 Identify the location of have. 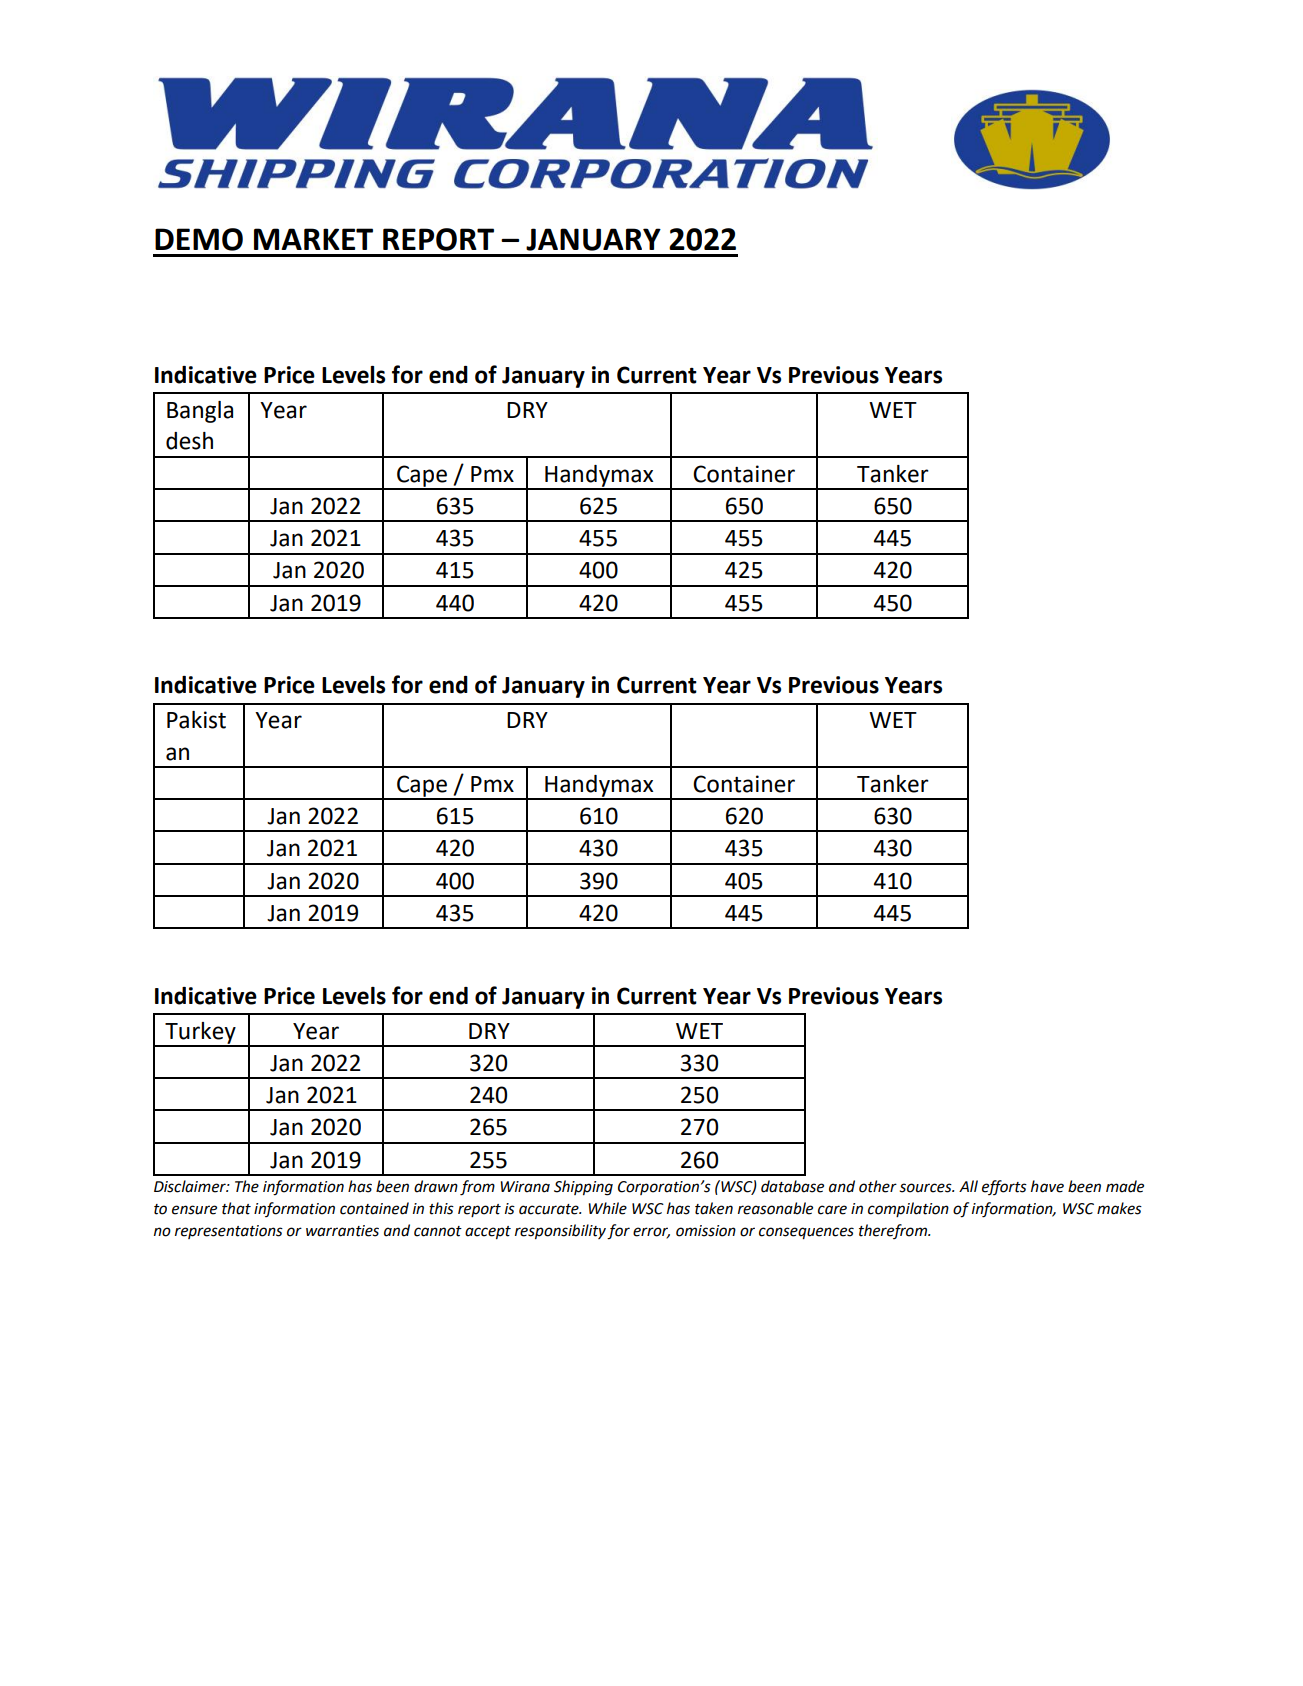
(1047, 1186).
